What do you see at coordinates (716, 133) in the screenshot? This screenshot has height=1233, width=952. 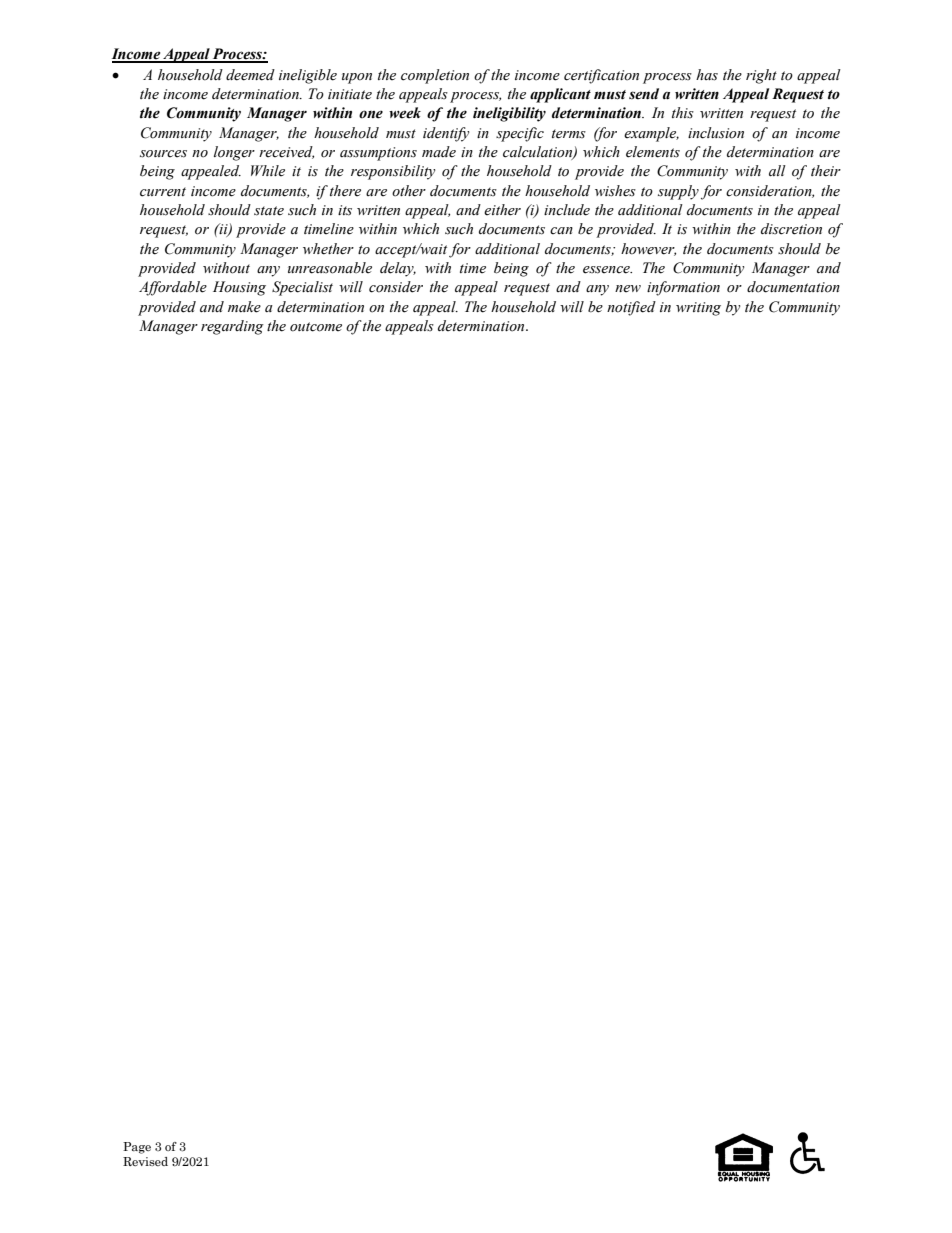 I see `inclusion` at bounding box center [716, 133].
